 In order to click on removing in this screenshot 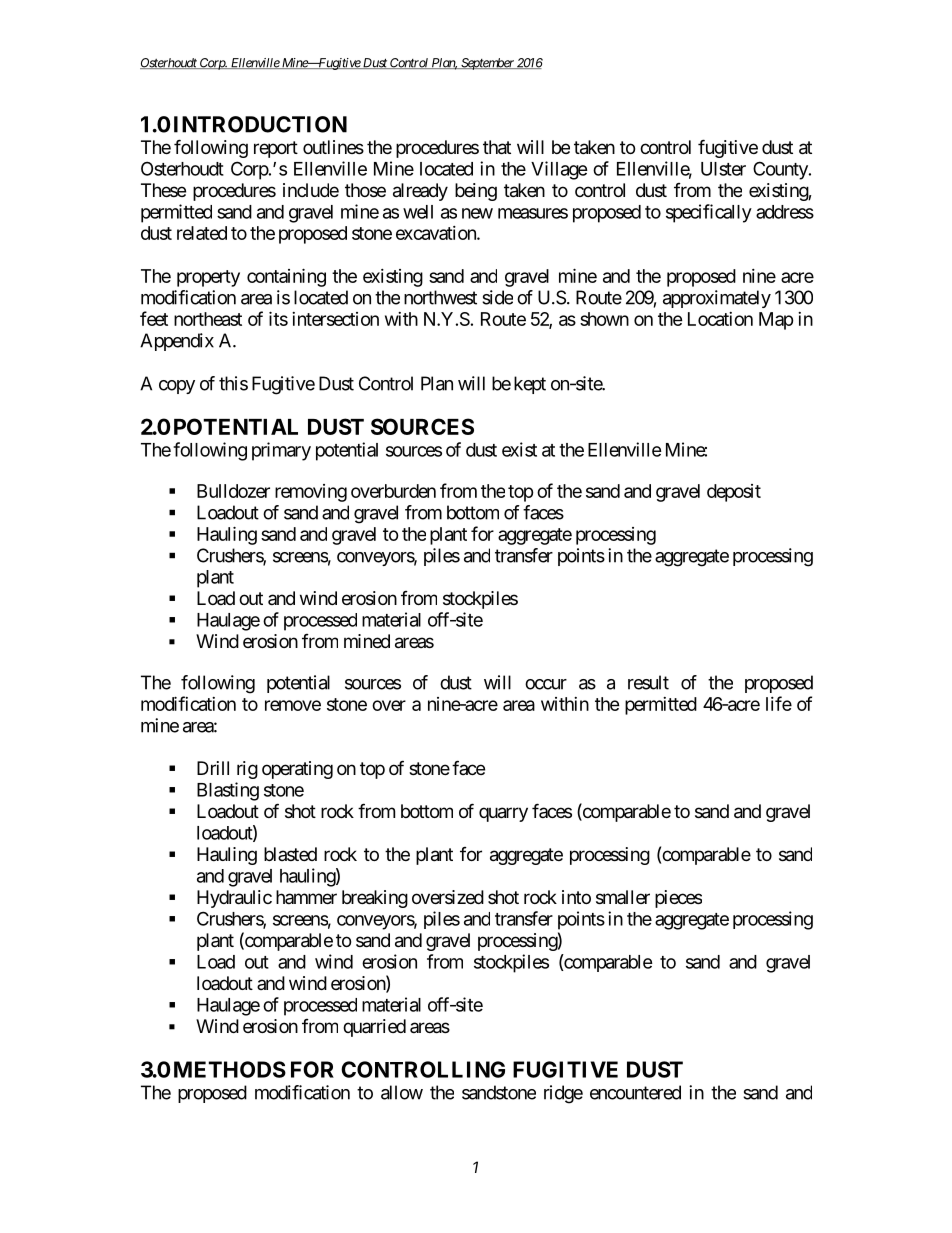, I will do `click(311, 493)`.
